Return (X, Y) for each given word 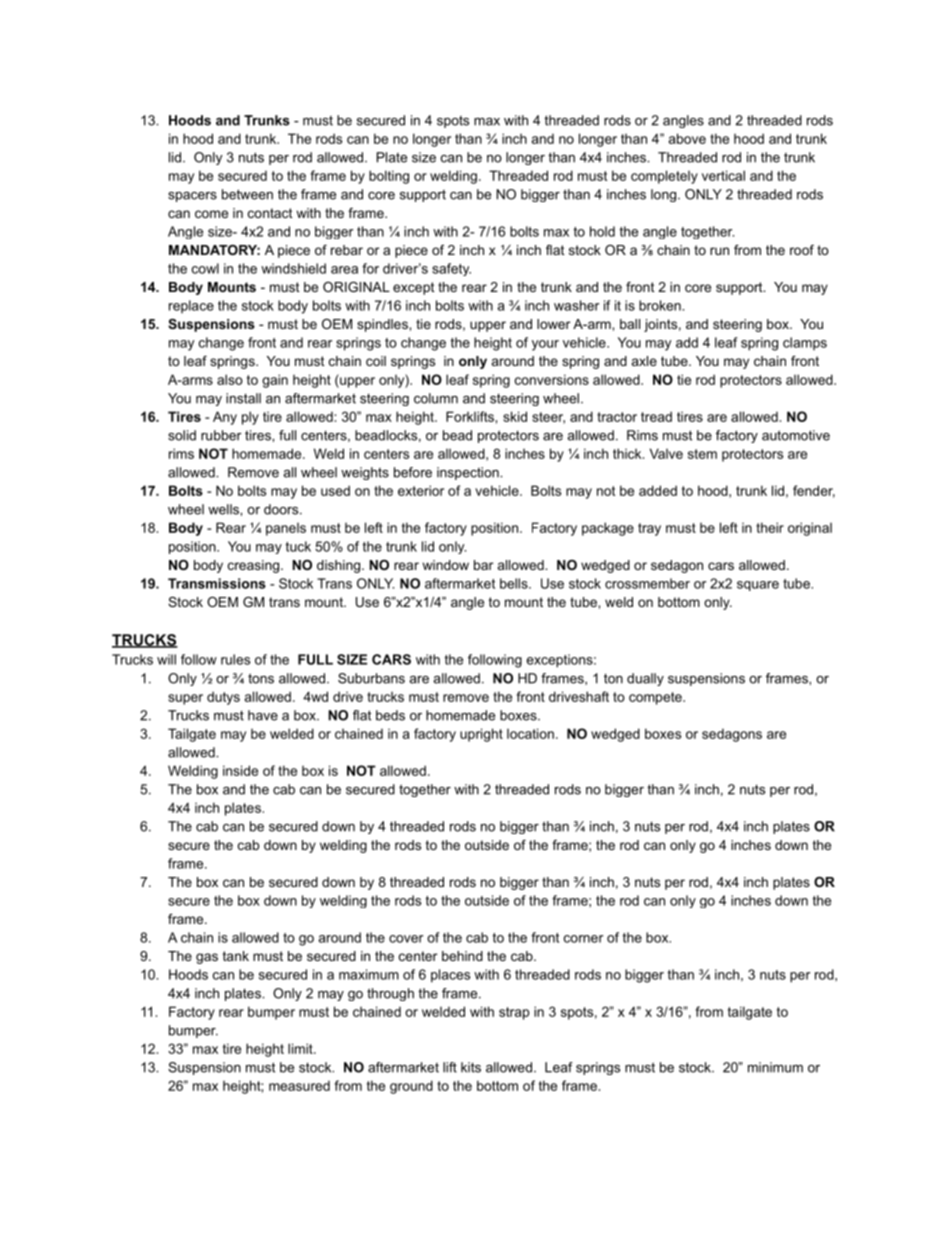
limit (301, 1048)
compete (656, 698)
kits (471, 1067)
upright (481, 735)
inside (240, 770)
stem (702, 454)
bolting (389, 177)
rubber (221, 435)
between (247, 194)
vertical (723, 175)
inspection (469, 473)
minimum (775, 1067)
